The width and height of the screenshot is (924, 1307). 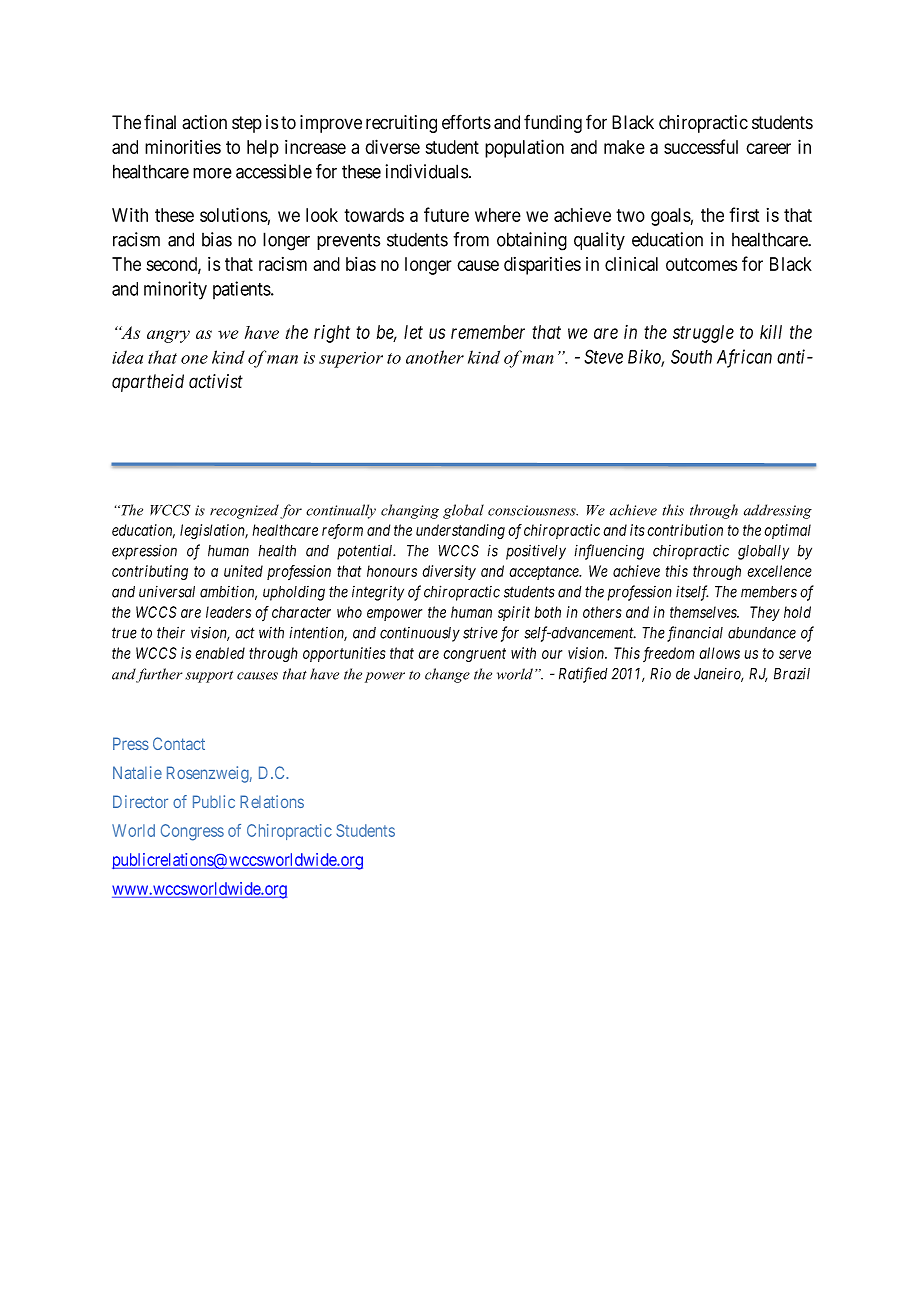 I want to click on minority, so click(x=175, y=290).
